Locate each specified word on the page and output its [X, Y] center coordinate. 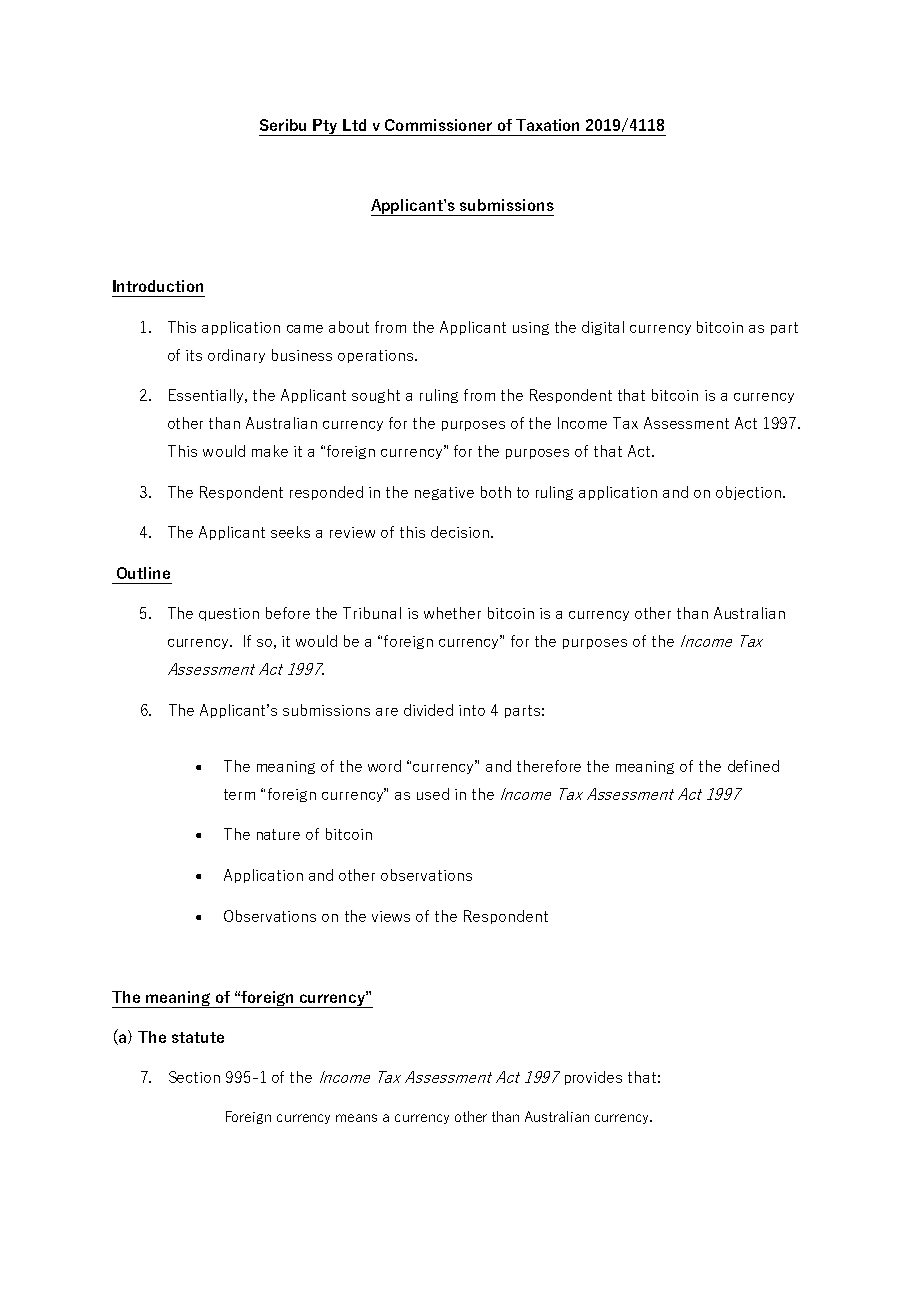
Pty [326, 127]
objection [748, 493]
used [433, 794]
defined [753, 766]
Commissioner [438, 125]
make [270, 451]
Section [194, 1077]
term [239, 794]
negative [444, 493]
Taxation [547, 125]
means [356, 1118]
